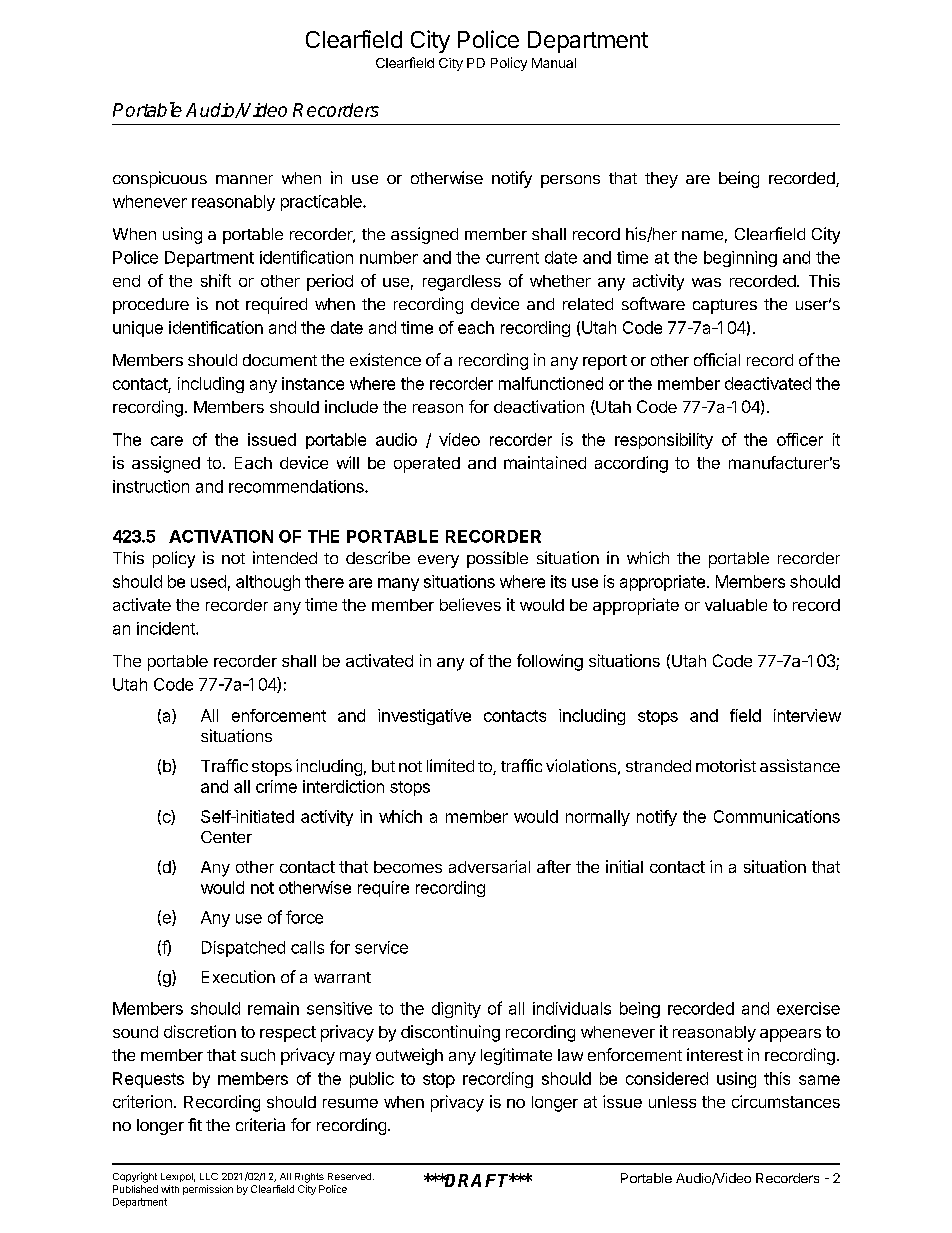  Describe the element at coordinates (800, 439) in the screenshot. I see `officer` at that location.
